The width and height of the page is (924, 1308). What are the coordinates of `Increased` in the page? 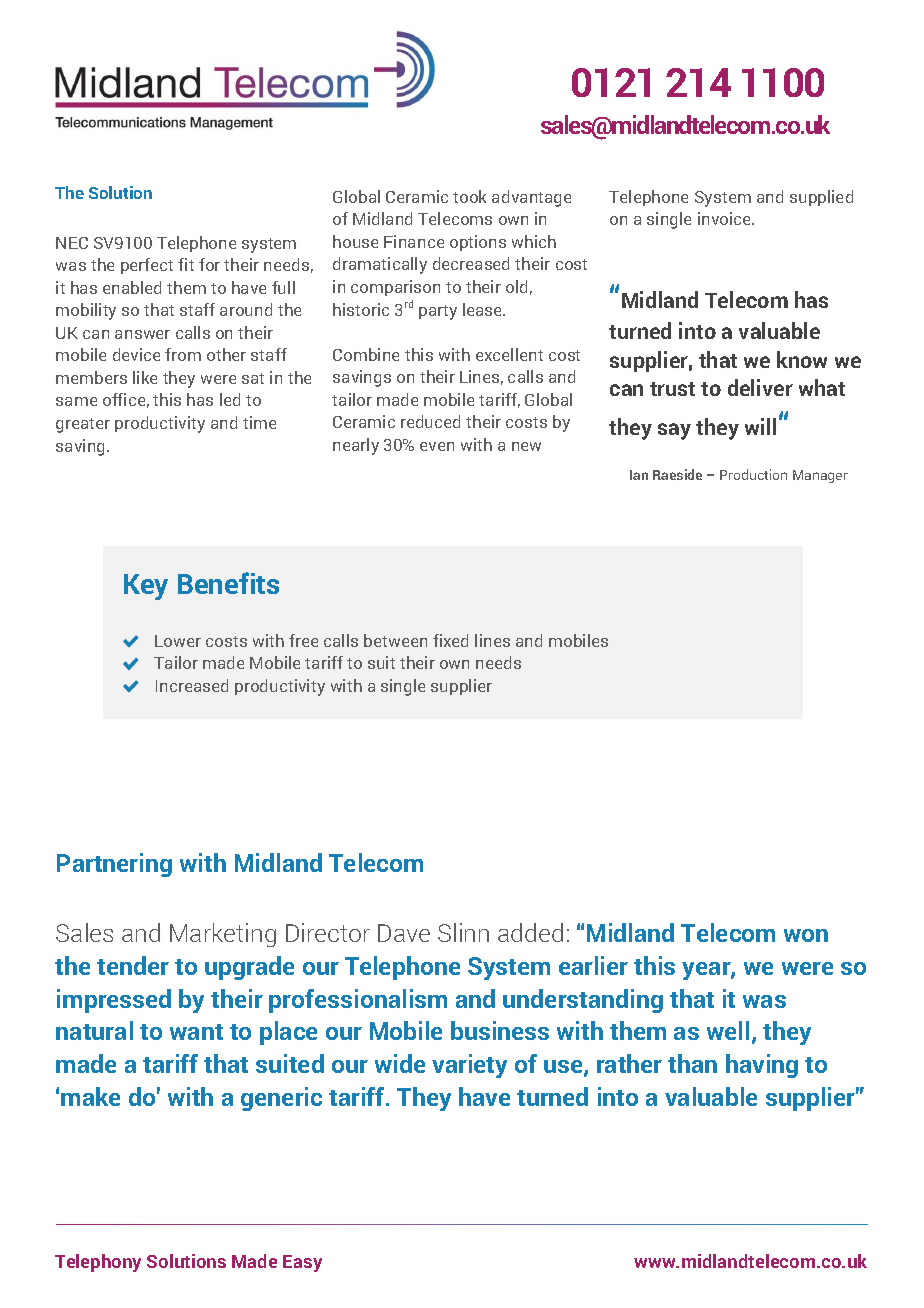 It's located at (192, 685).
